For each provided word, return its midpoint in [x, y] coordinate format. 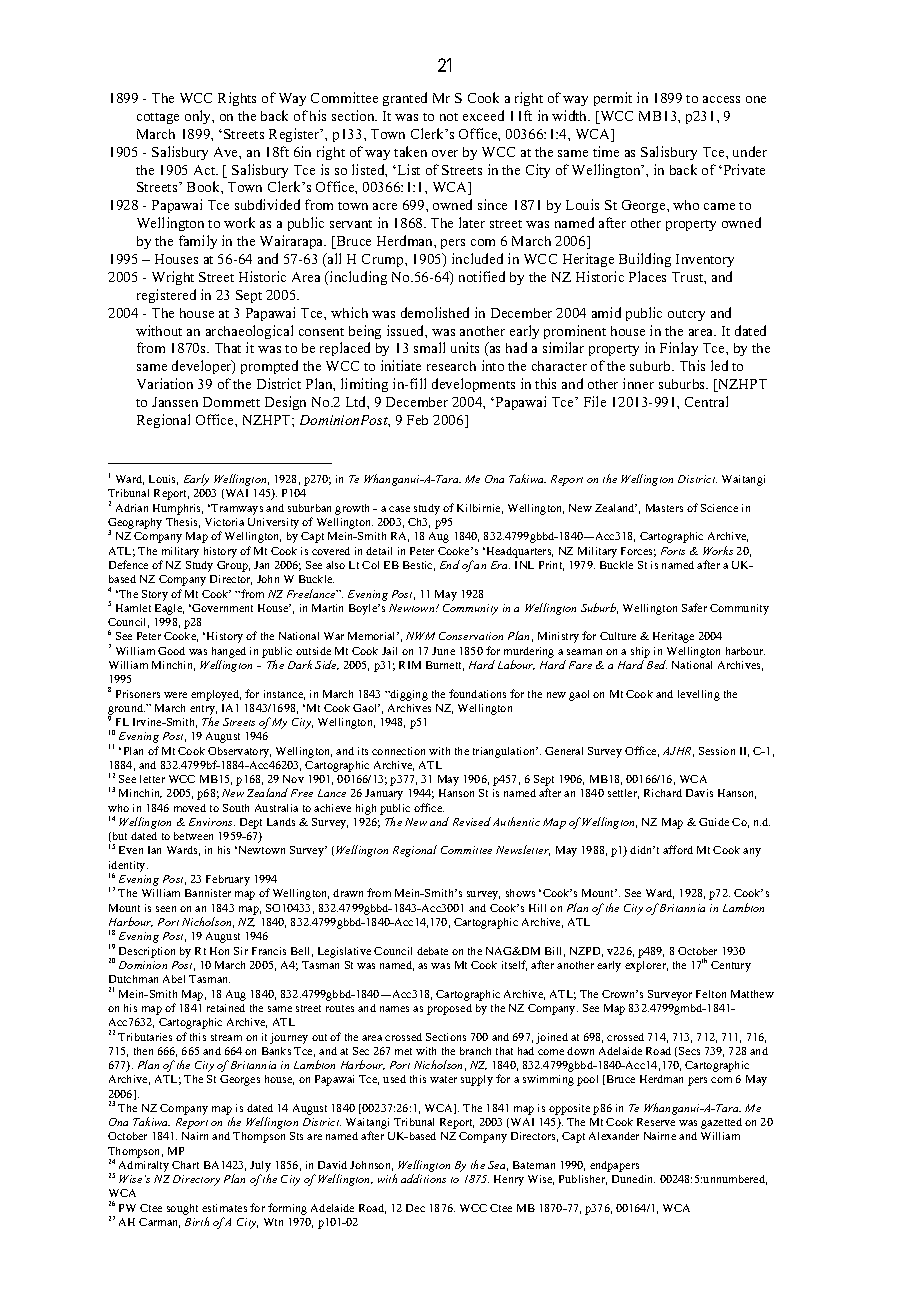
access [721, 99]
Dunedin [633, 1179]
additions [423, 1178]
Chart [185, 1165]
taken [410, 151]
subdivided [267, 204]
